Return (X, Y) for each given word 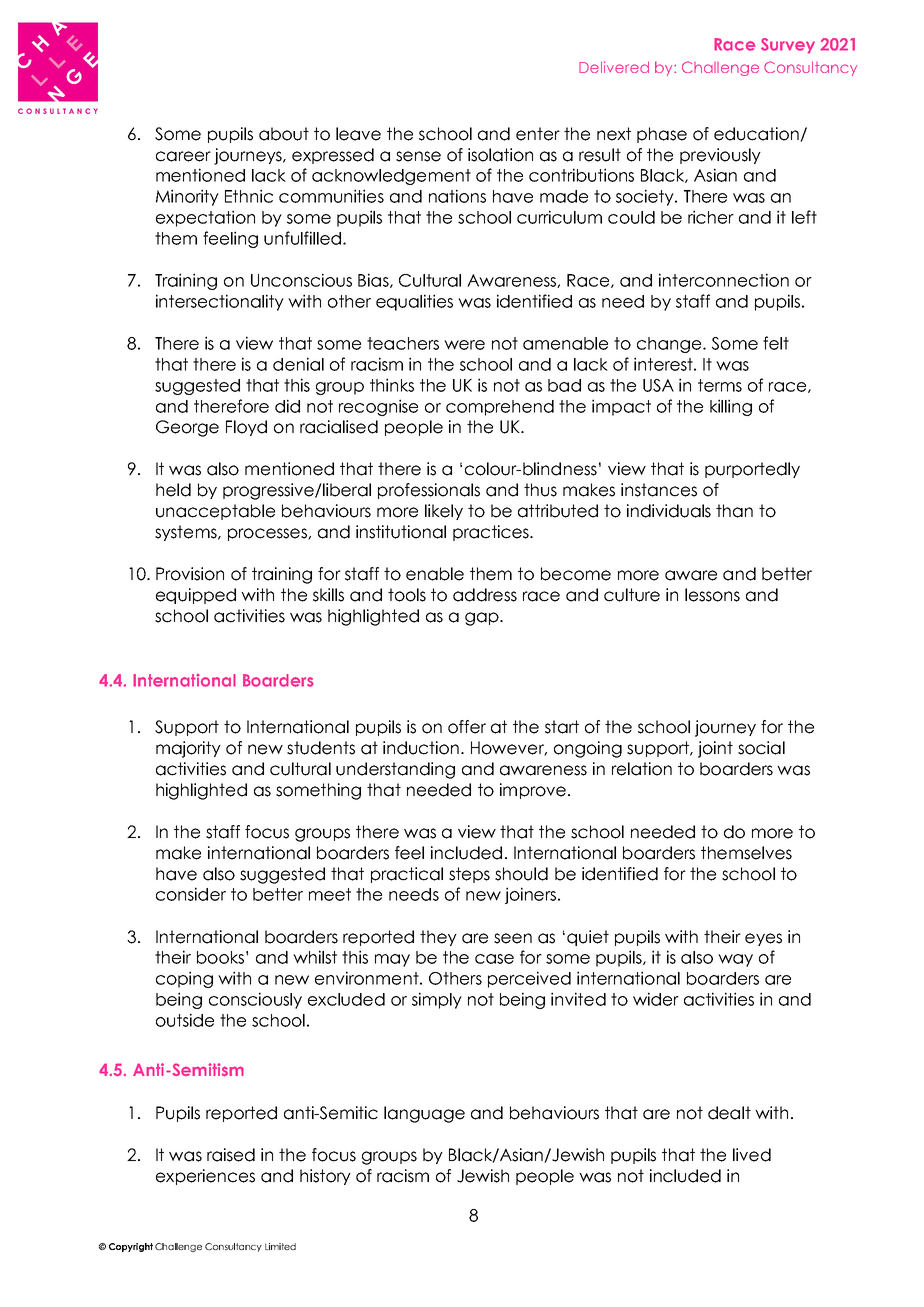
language (424, 1114)
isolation (500, 155)
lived (752, 1155)
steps (469, 875)
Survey (788, 46)
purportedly (752, 470)
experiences (205, 1177)
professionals (429, 491)
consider (191, 894)
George (187, 428)
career (183, 156)
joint (715, 749)
